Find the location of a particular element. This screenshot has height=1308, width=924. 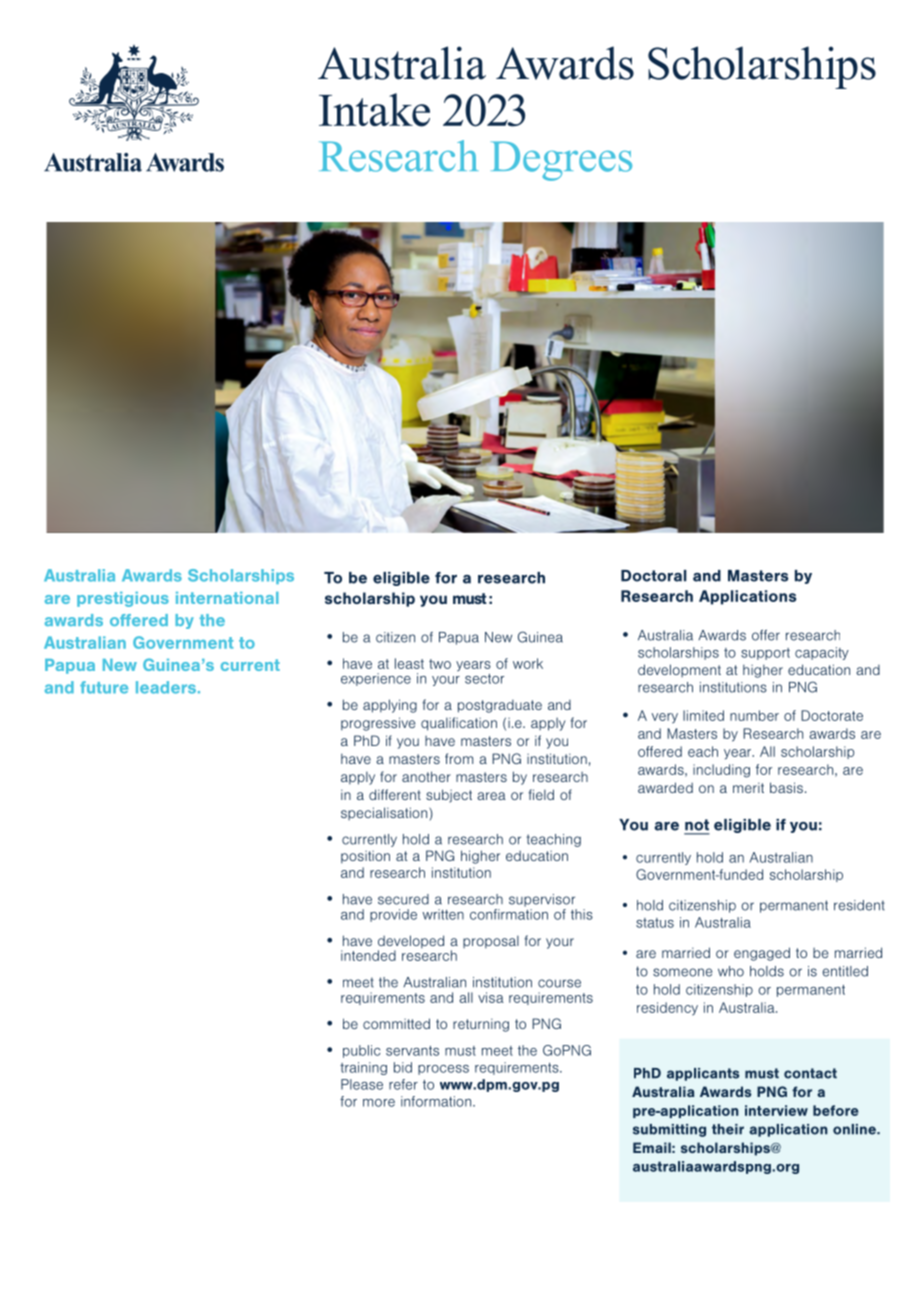

Doctoral is located at coordinates (654, 576).
